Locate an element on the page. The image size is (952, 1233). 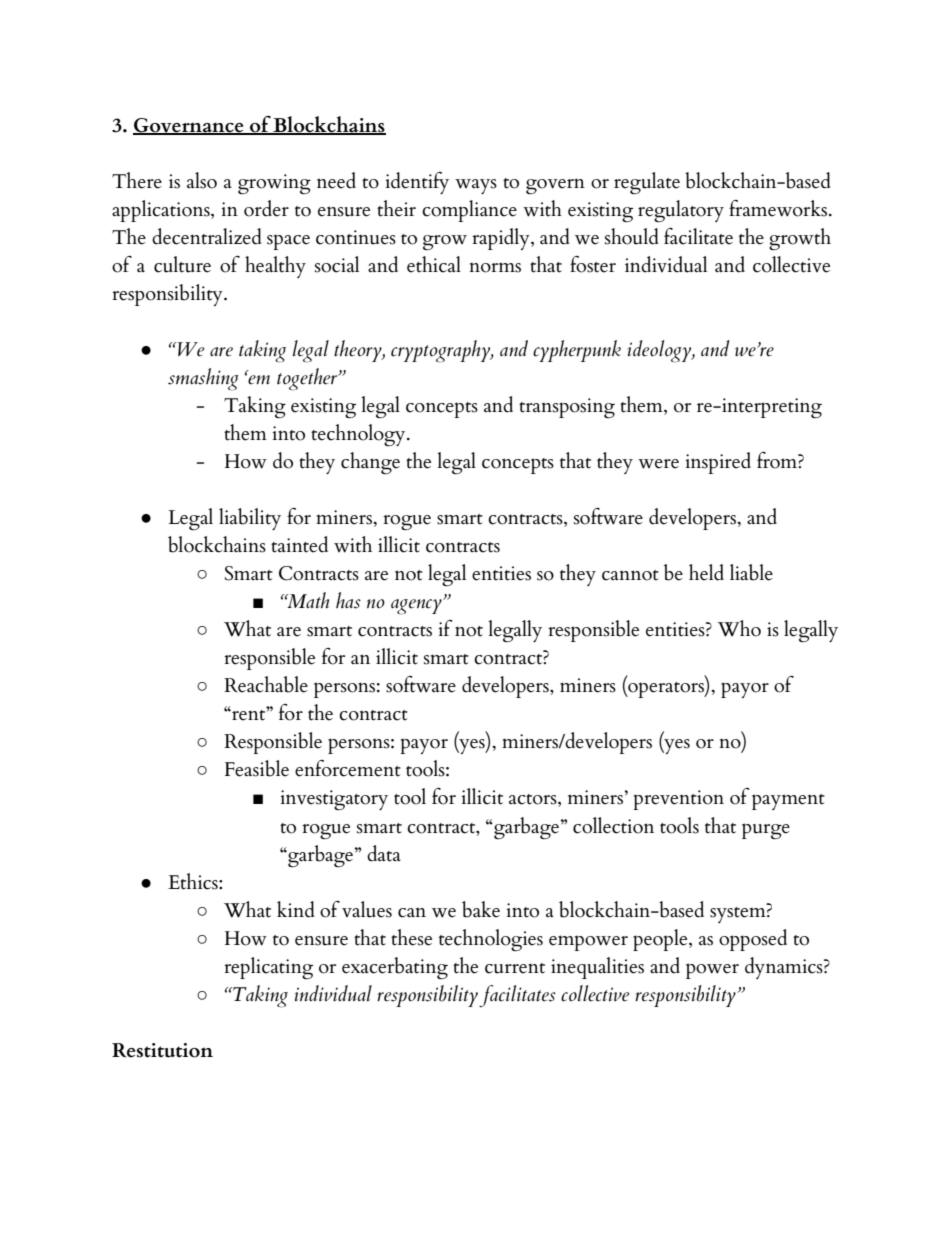
Reachable is located at coordinates (266, 684).
